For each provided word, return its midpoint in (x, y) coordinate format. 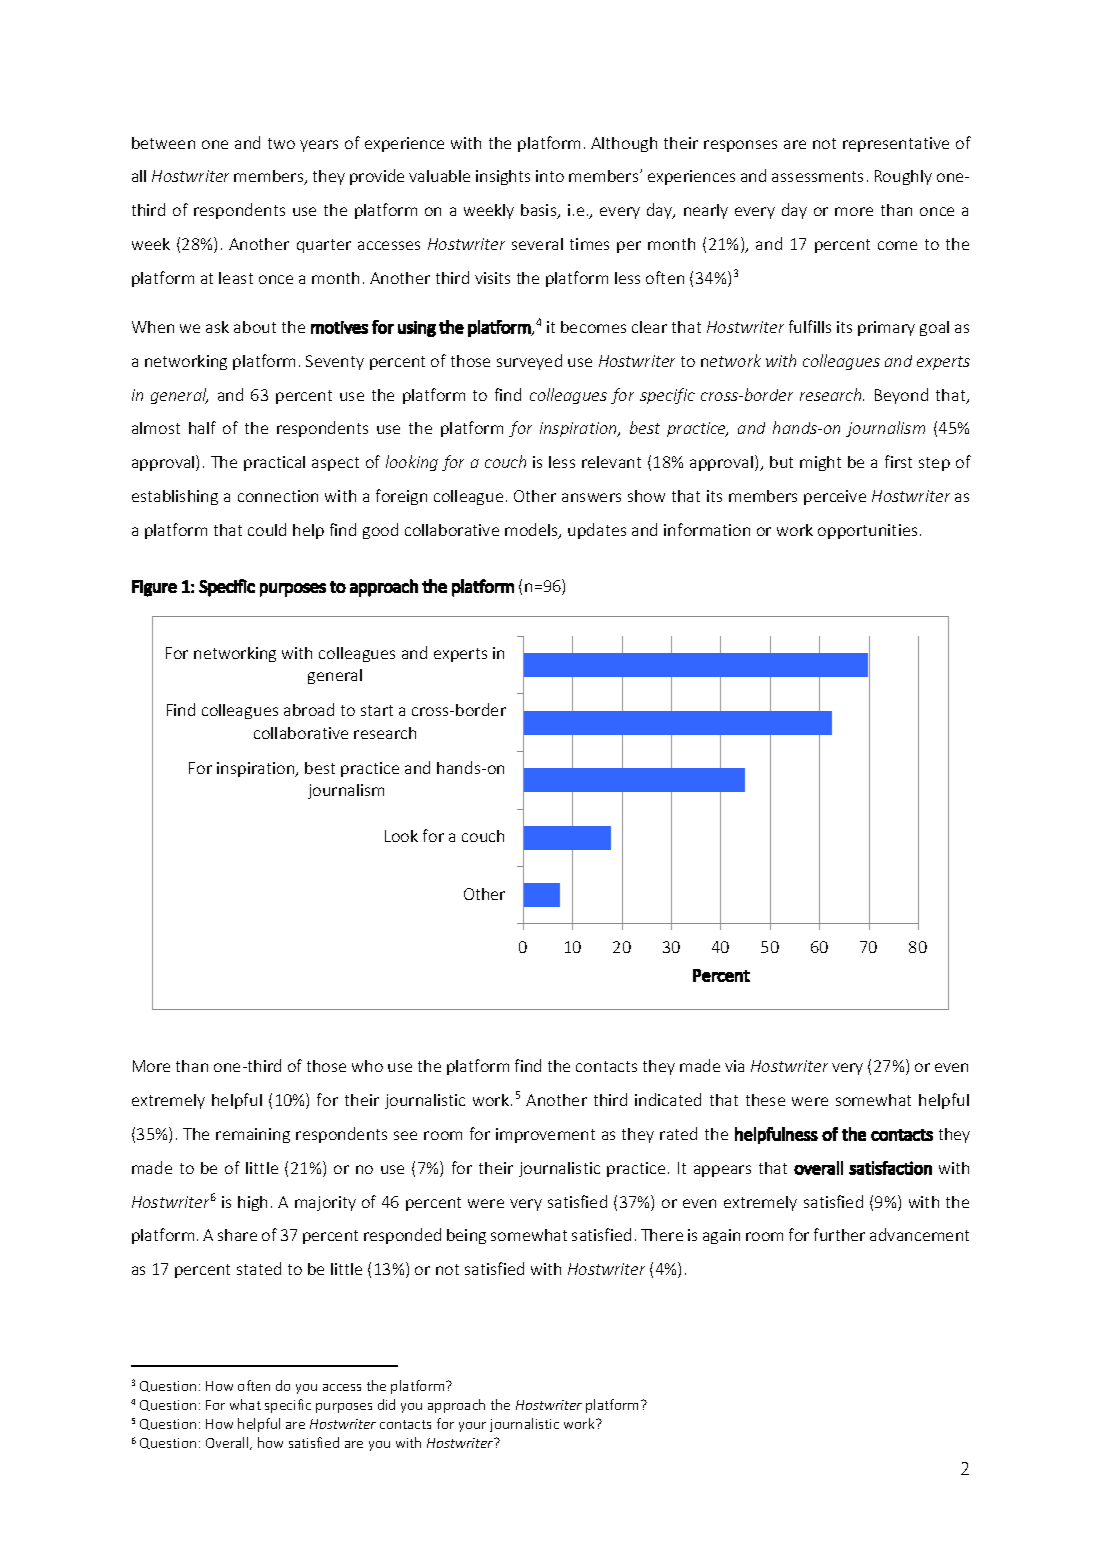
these (765, 1100)
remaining (253, 1135)
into (550, 176)
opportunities (867, 531)
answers (591, 497)
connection (278, 496)
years (319, 146)
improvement (545, 1135)
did (386, 1404)
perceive (835, 497)
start (377, 710)
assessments (817, 176)
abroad (309, 709)
